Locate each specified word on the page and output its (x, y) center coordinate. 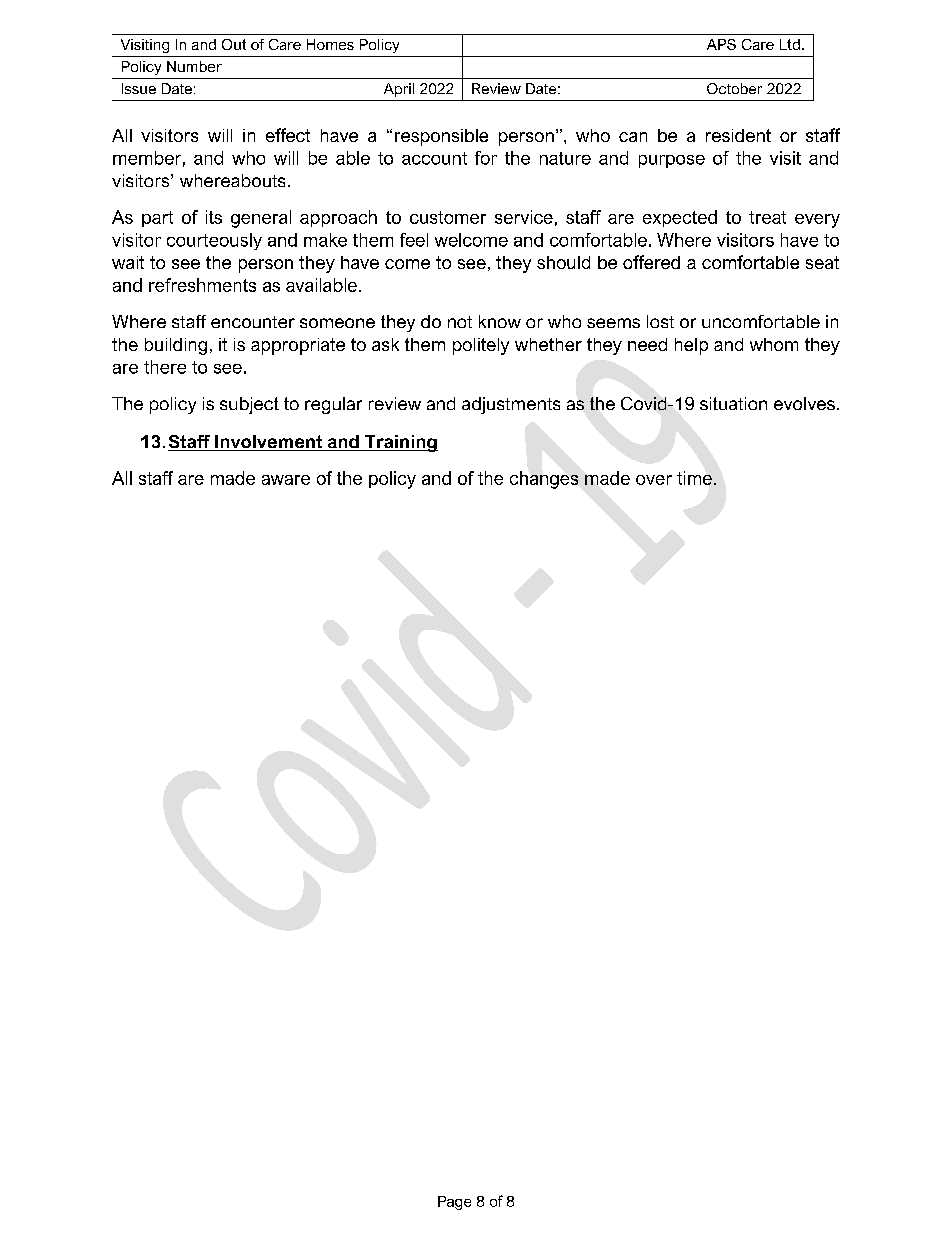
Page (454, 1203)
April (399, 90)
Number (194, 66)
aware (286, 480)
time (694, 478)
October (734, 88)
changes (544, 480)
